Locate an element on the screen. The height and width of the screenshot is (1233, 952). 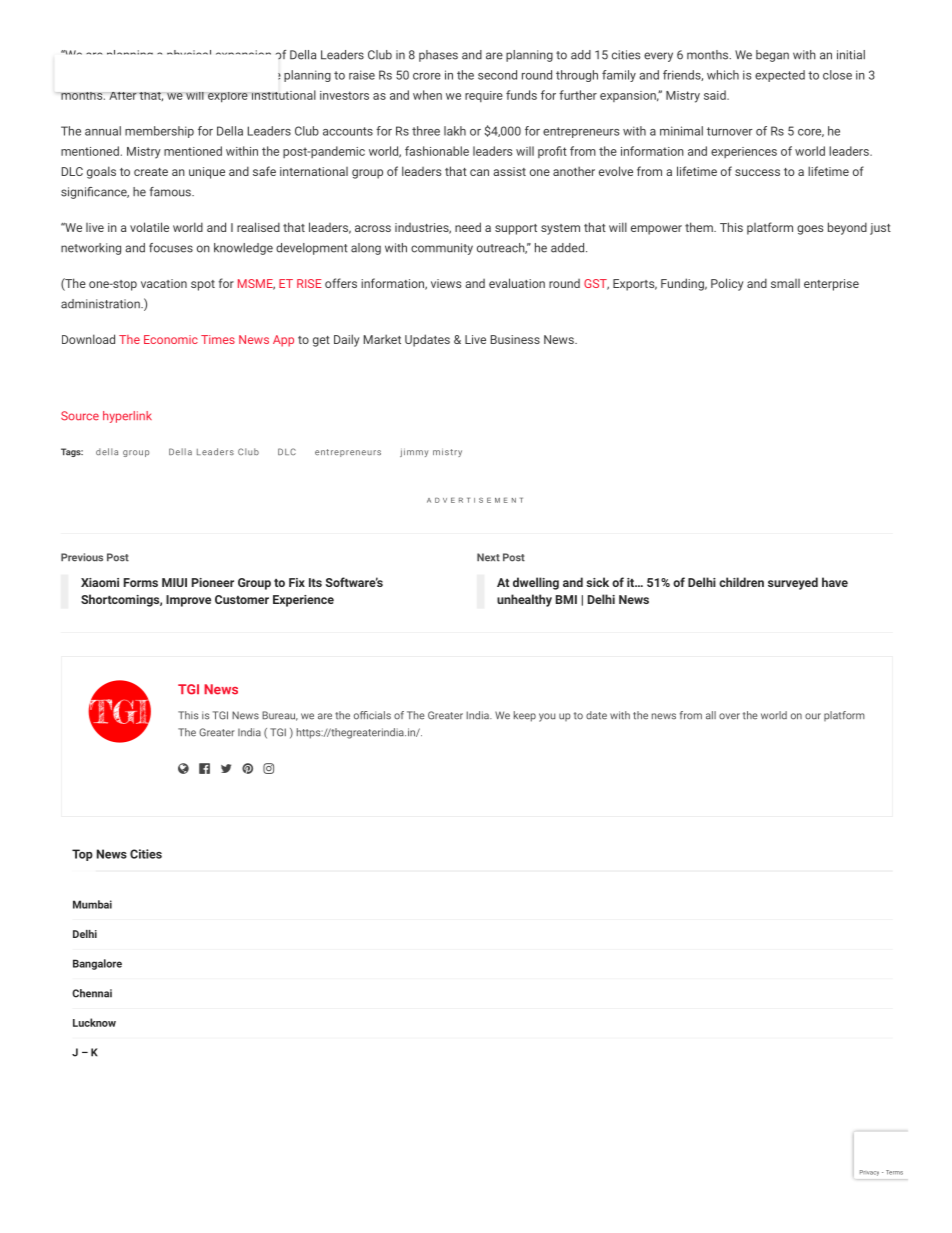
Improve is located at coordinates (188, 601).
